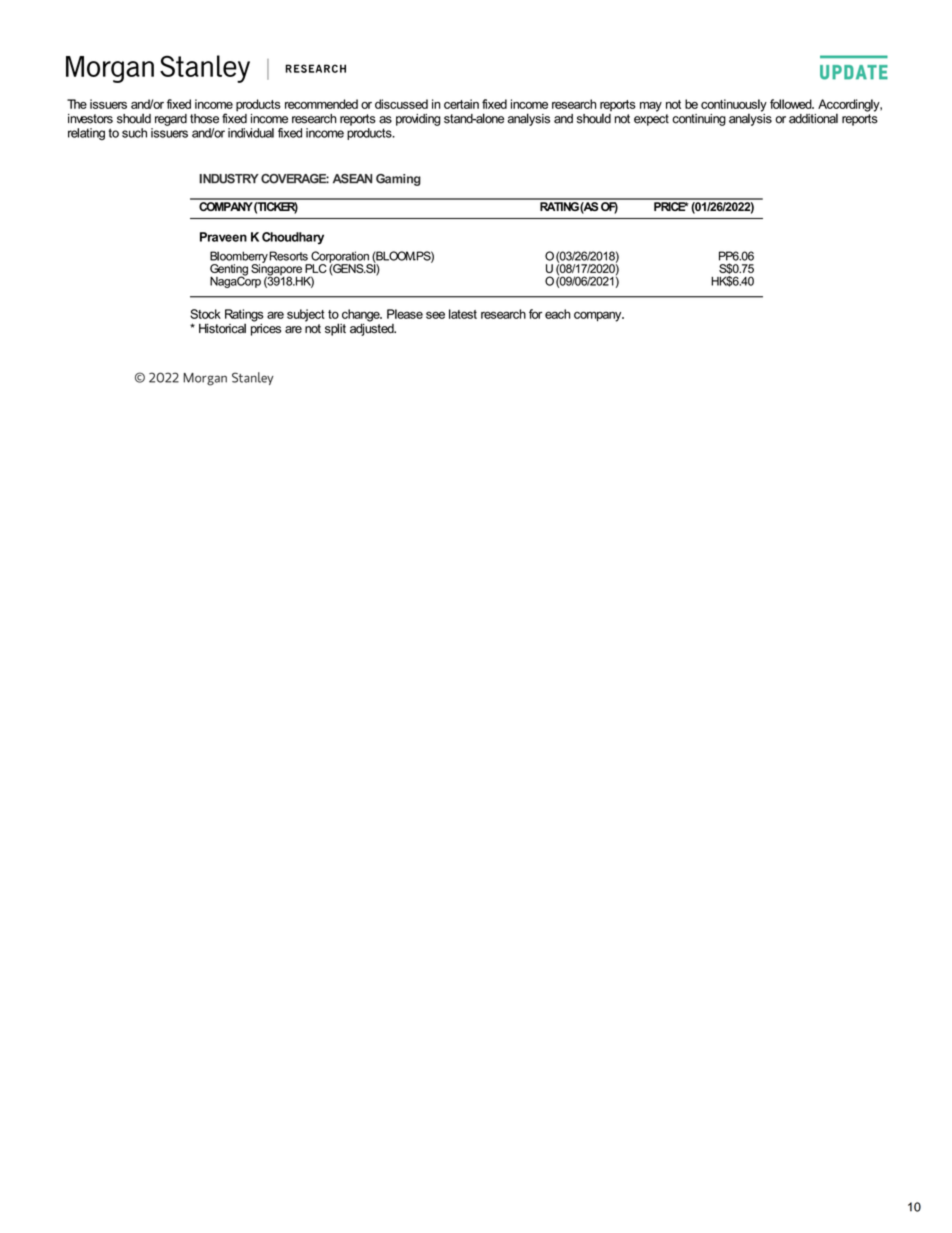  What do you see at coordinates (205, 379) in the page?
I see `Morgan` at bounding box center [205, 379].
